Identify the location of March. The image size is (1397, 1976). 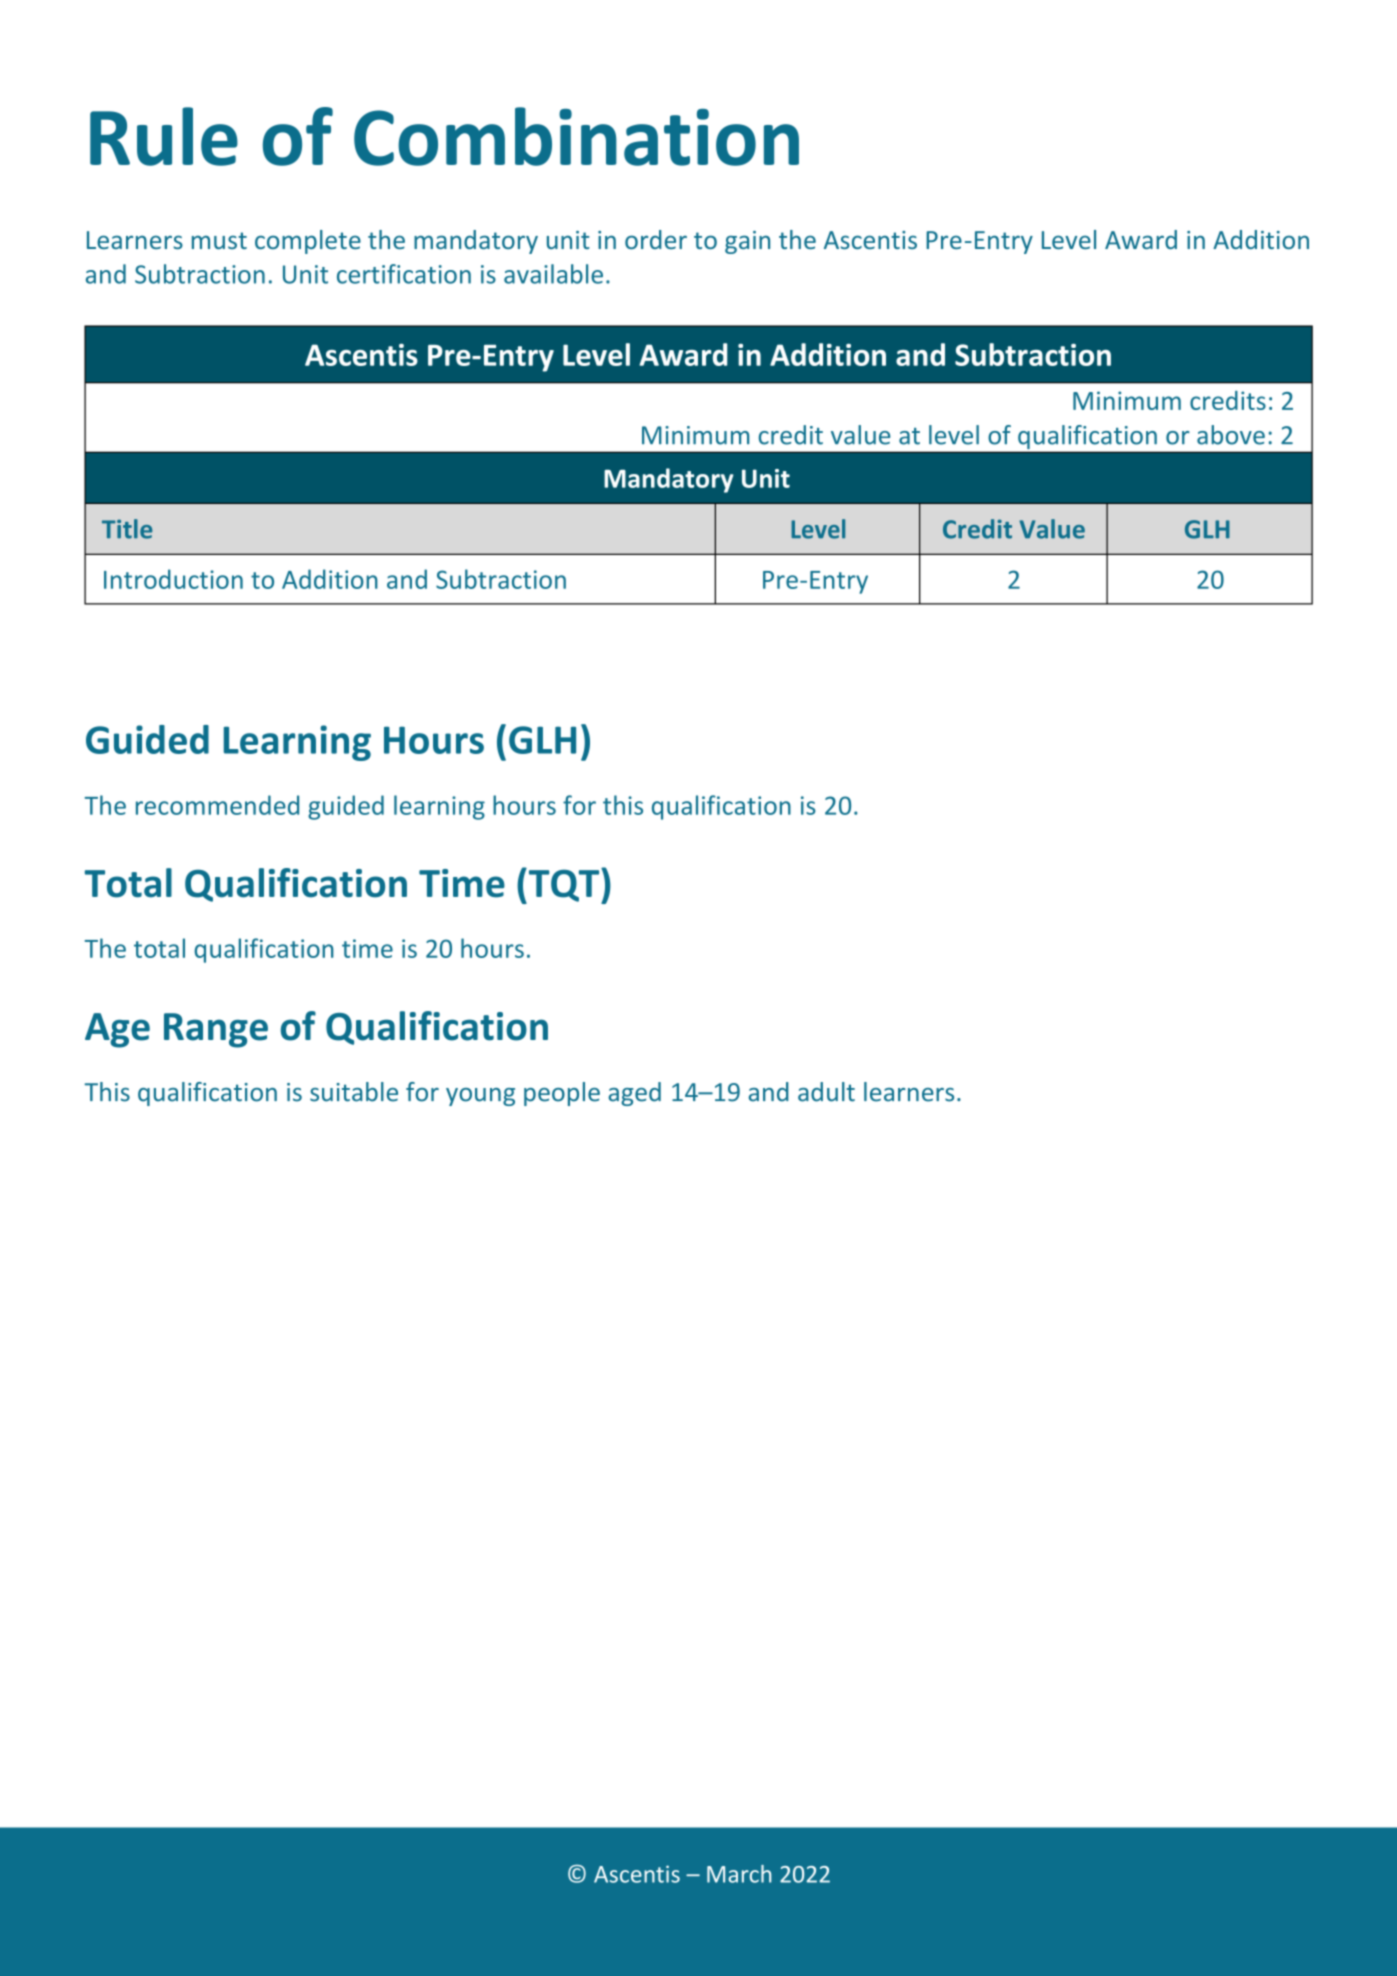
(739, 1874).
